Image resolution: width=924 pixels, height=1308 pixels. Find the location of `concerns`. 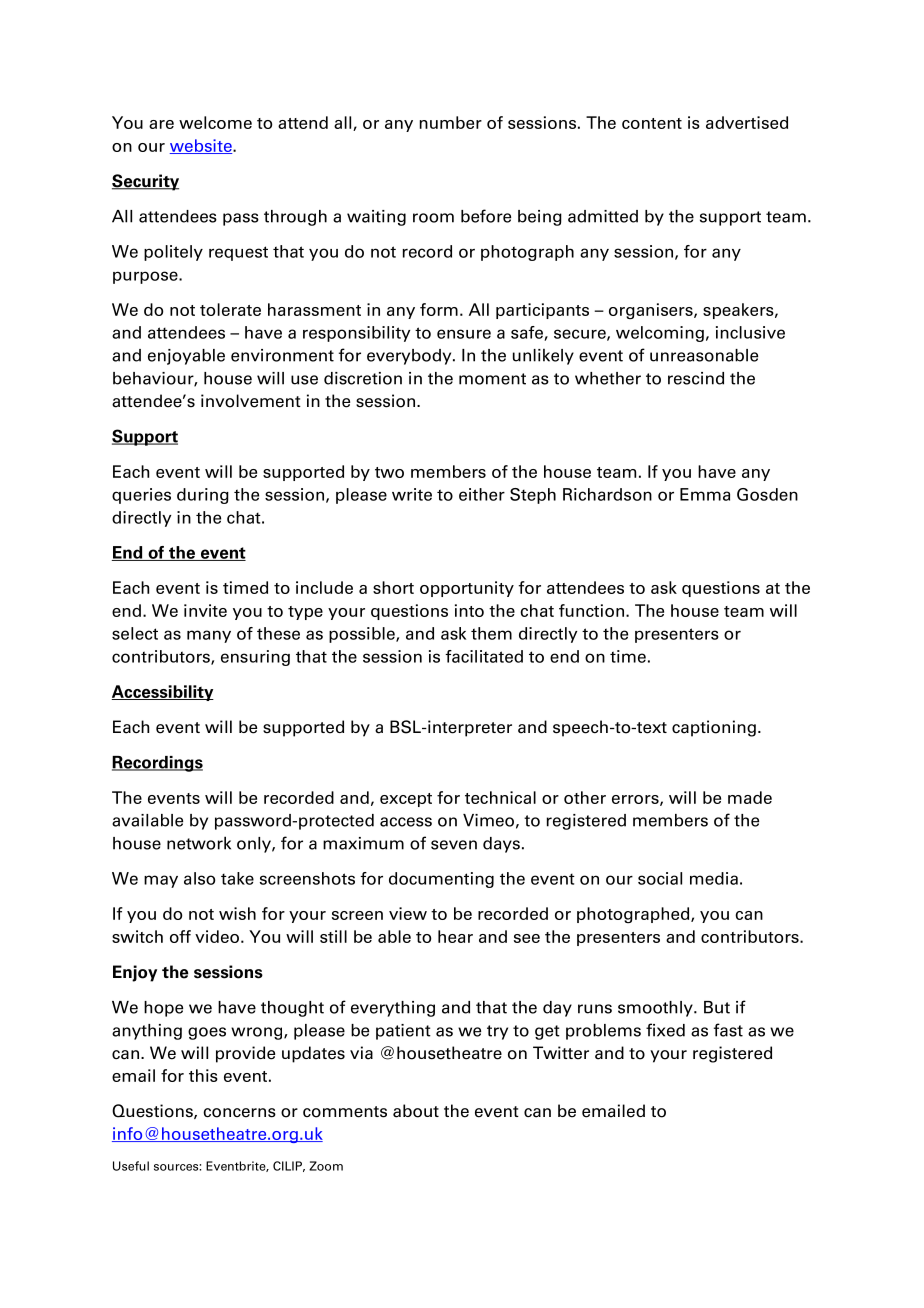

concerns is located at coordinates (239, 1113).
